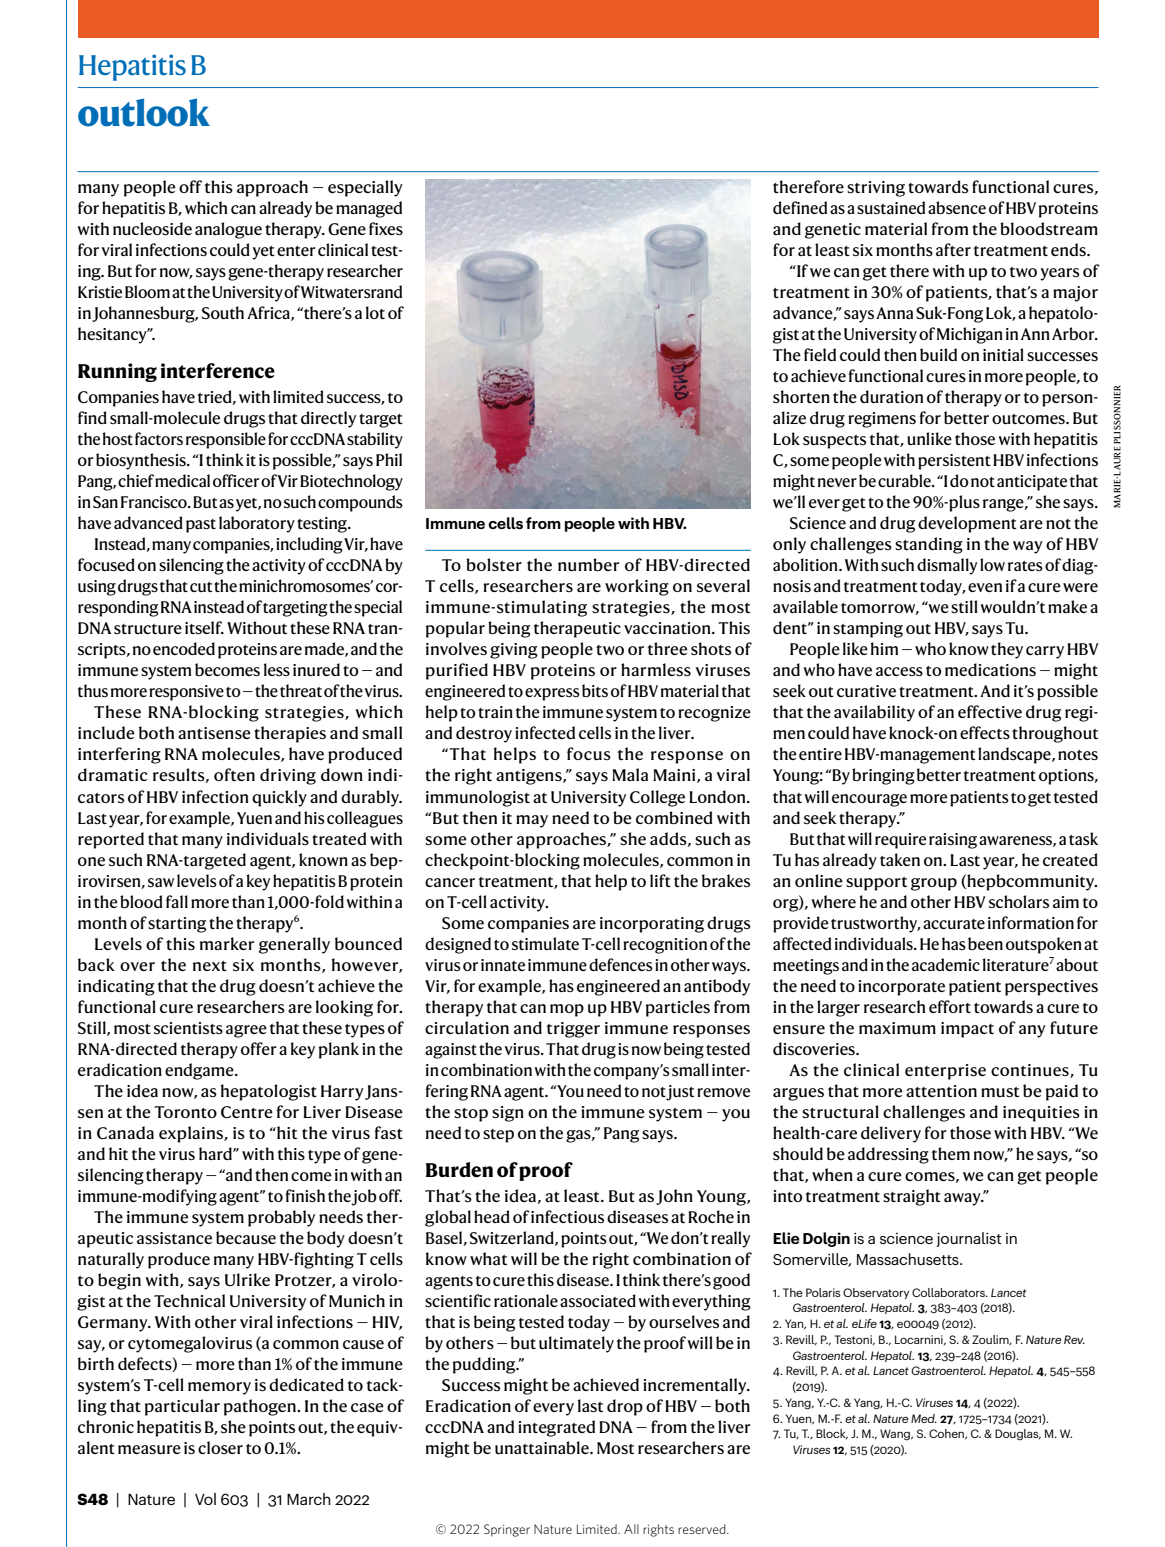  What do you see at coordinates (220, 1447) in the document?
I see `closer` at bounding box center [220, 1447].
